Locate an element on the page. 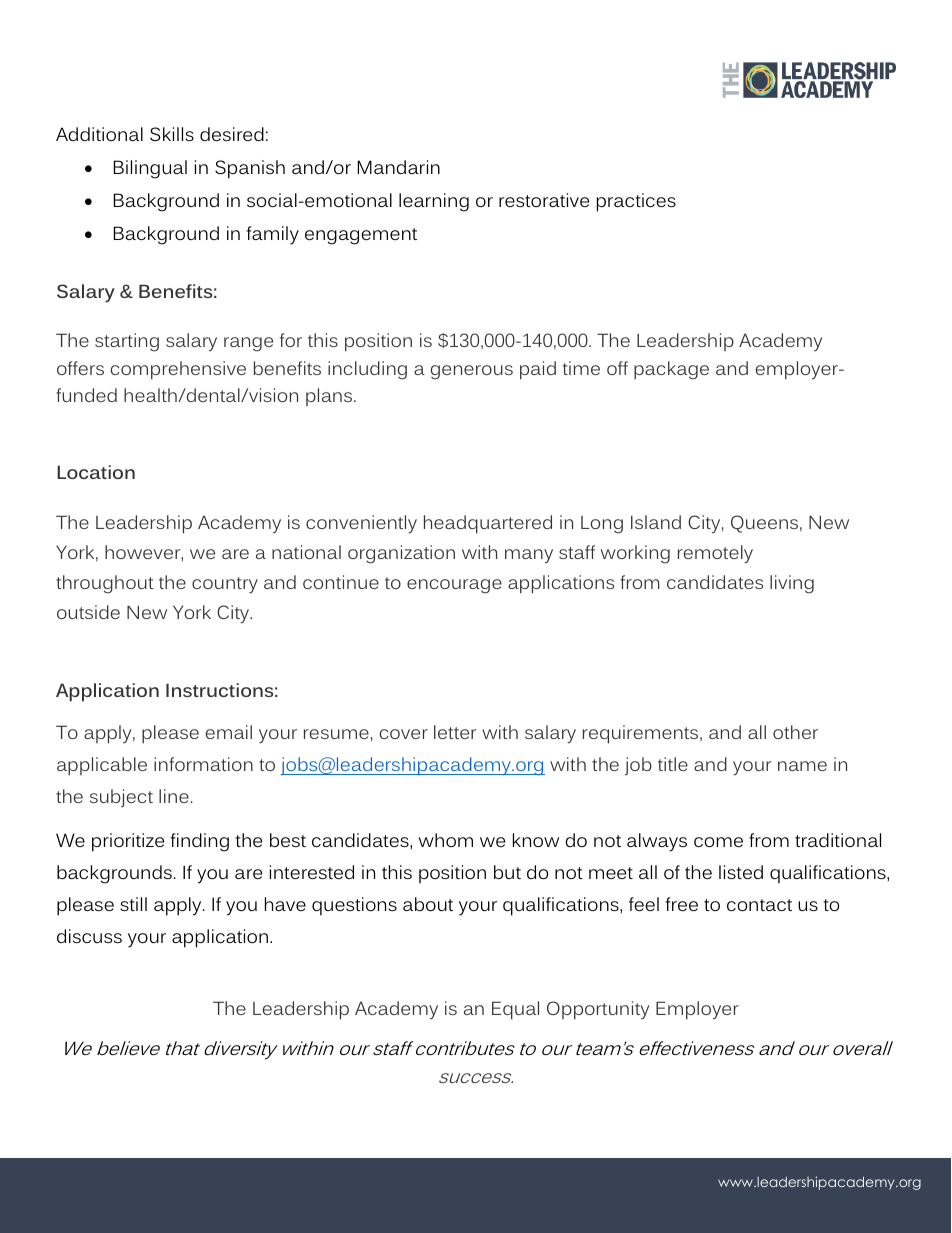 This document has height=1233, width=952. contact is located at coordinates (759, 905).
